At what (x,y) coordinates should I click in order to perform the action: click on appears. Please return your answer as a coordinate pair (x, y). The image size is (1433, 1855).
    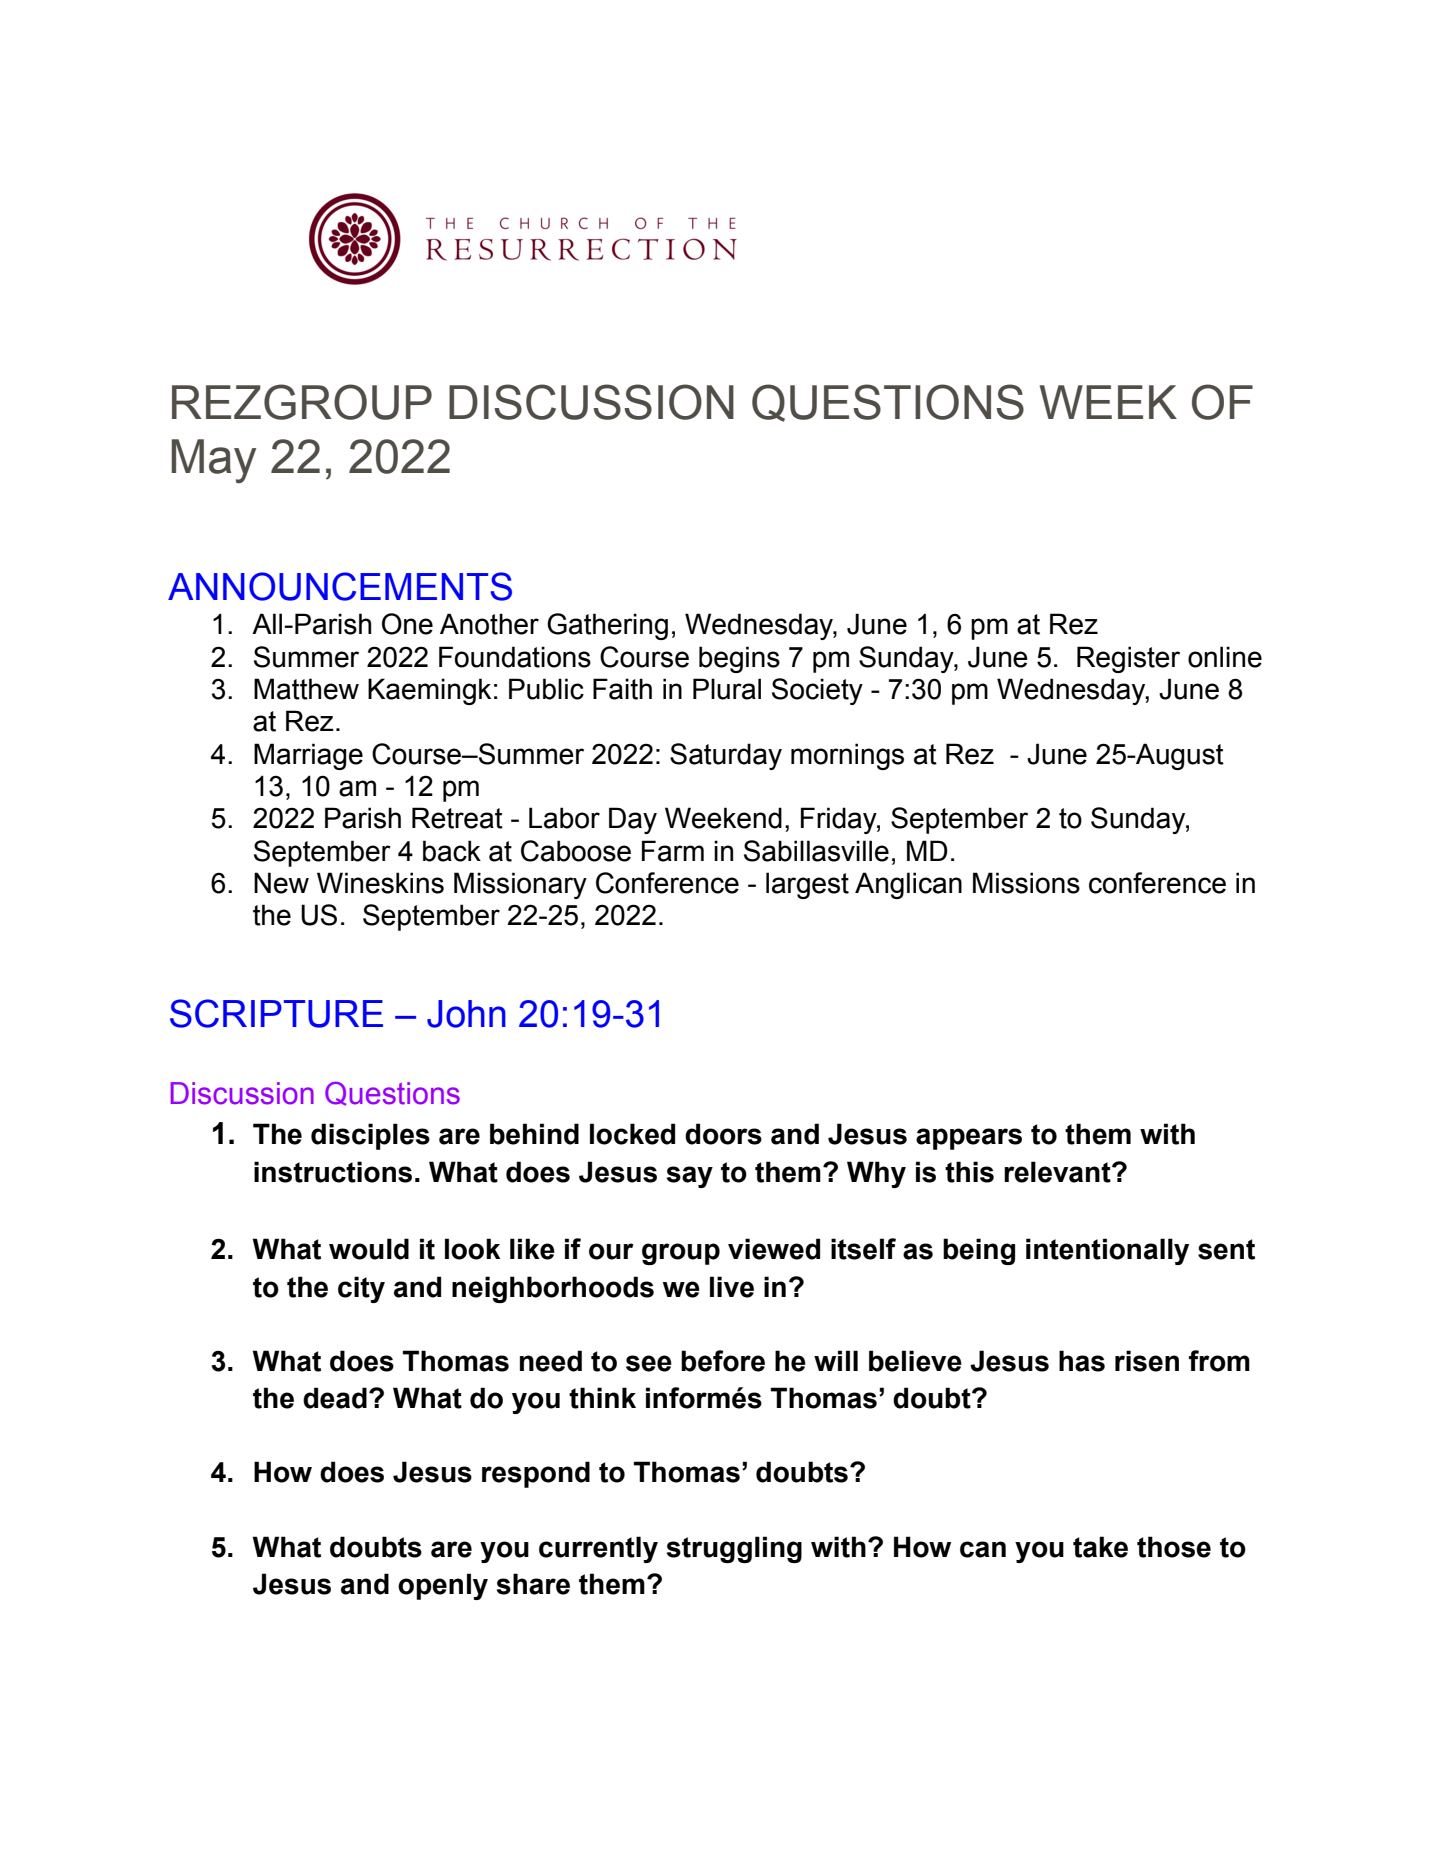
    Looking at the image, I should click on (969, 1139).
